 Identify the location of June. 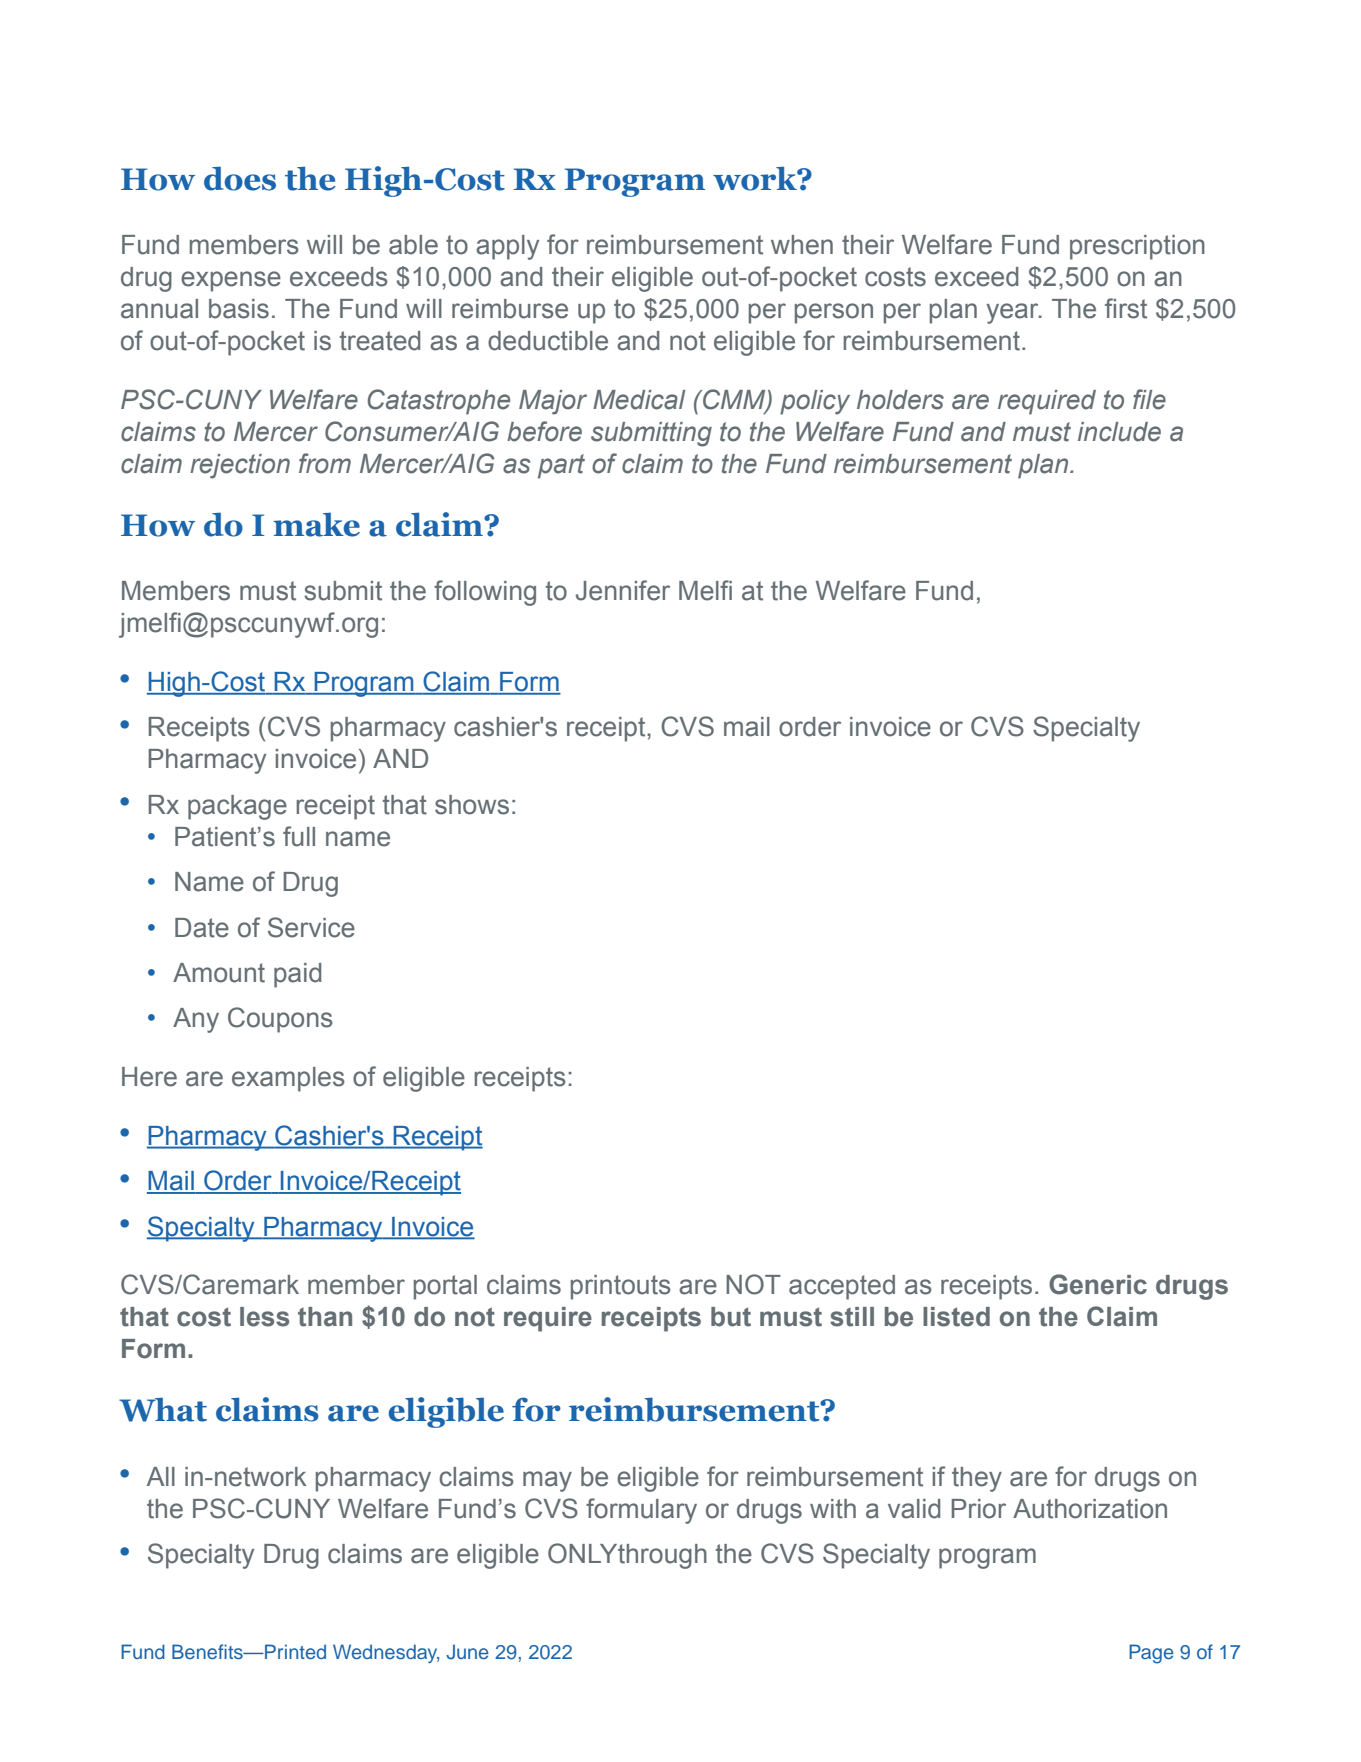
(467, 1652).
